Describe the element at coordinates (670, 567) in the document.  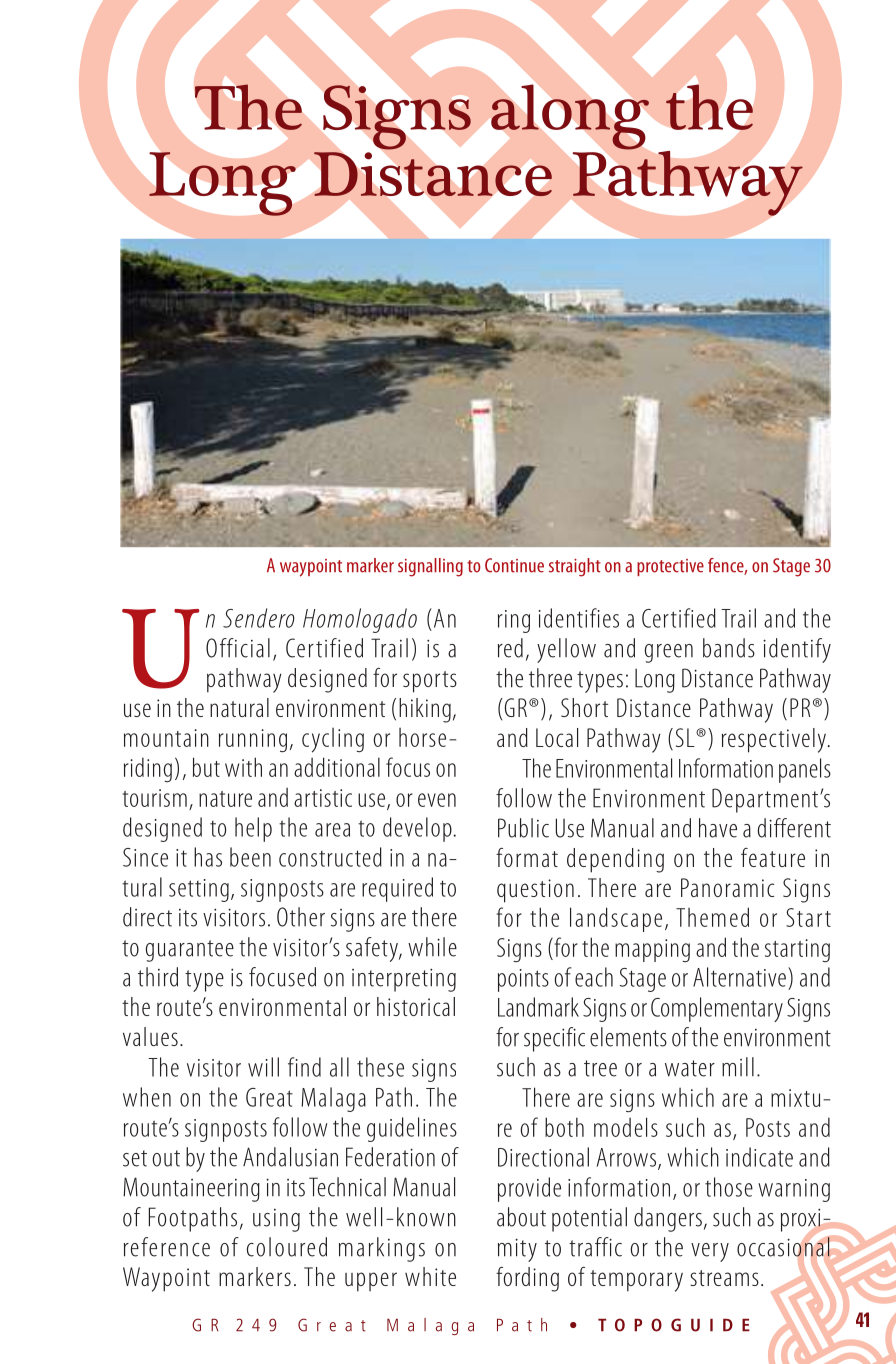
I see `protective` at that location.
